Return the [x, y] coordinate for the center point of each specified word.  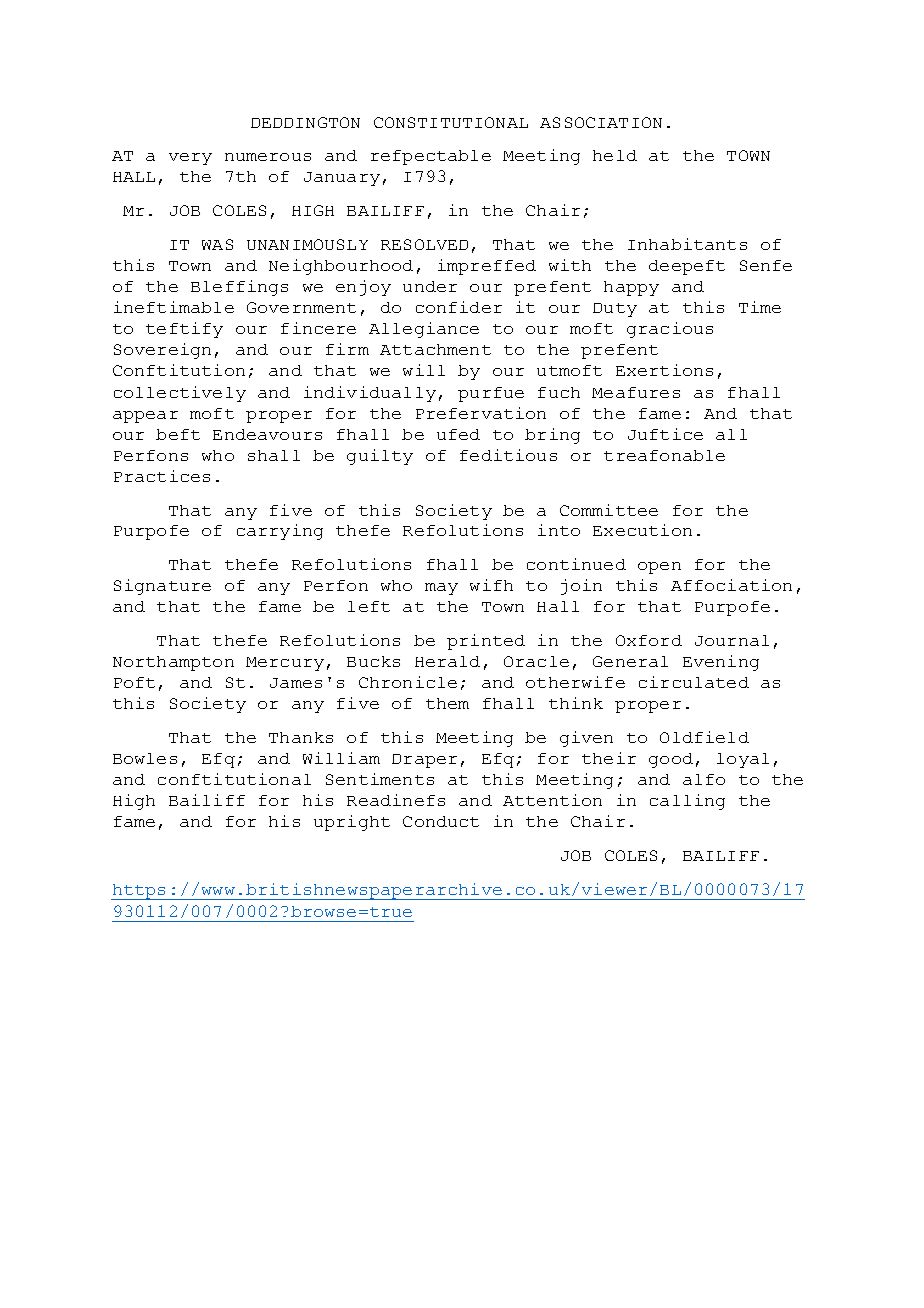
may [441, 589]
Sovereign [162, 351]
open [659, 568]
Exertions [664, 370]
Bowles [145, 758]
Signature [162, 587]
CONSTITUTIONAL [451, 122]
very [190, 159]
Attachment [435, 349]
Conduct [441, 821]
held [615, 155]
